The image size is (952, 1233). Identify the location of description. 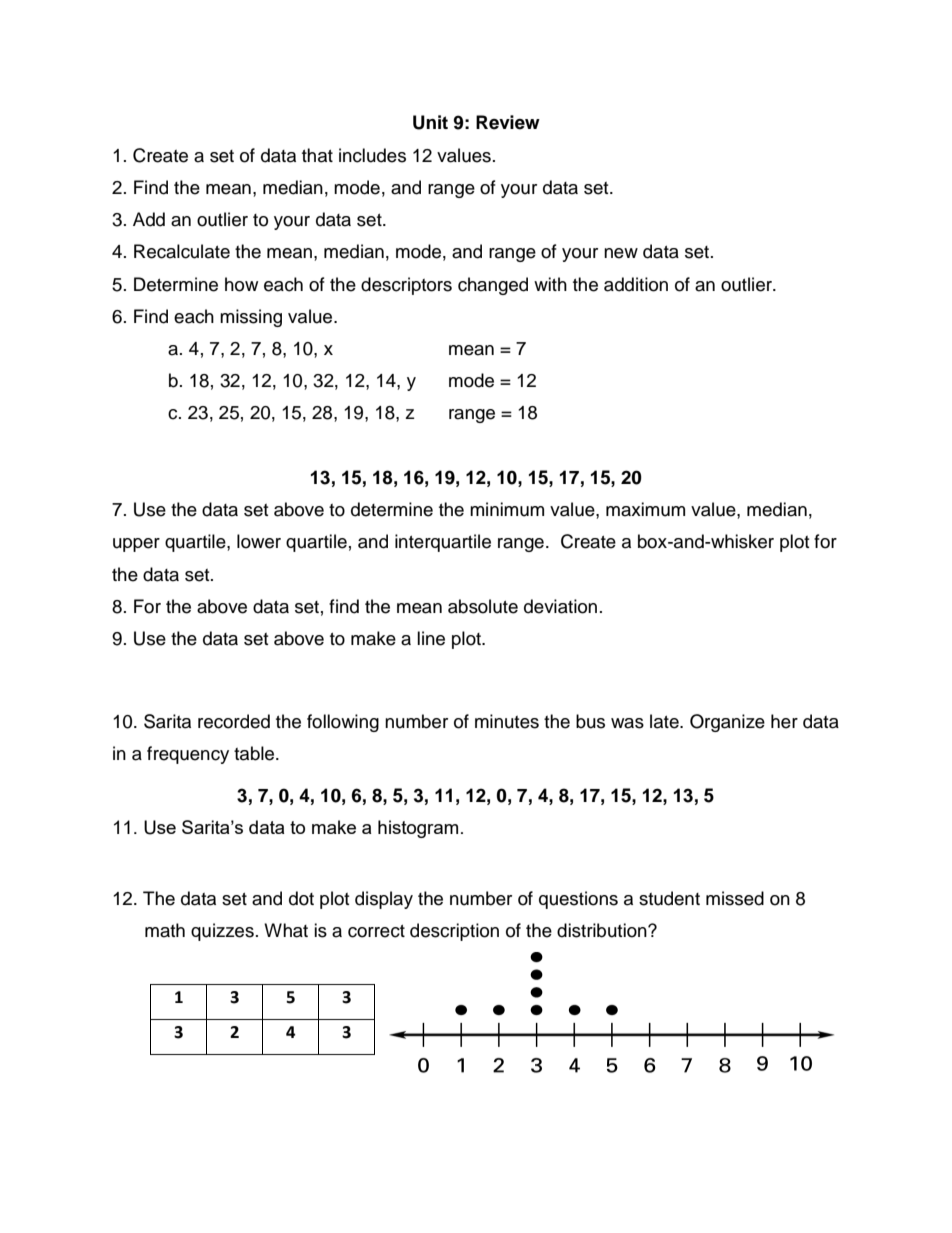
(454, 932).
